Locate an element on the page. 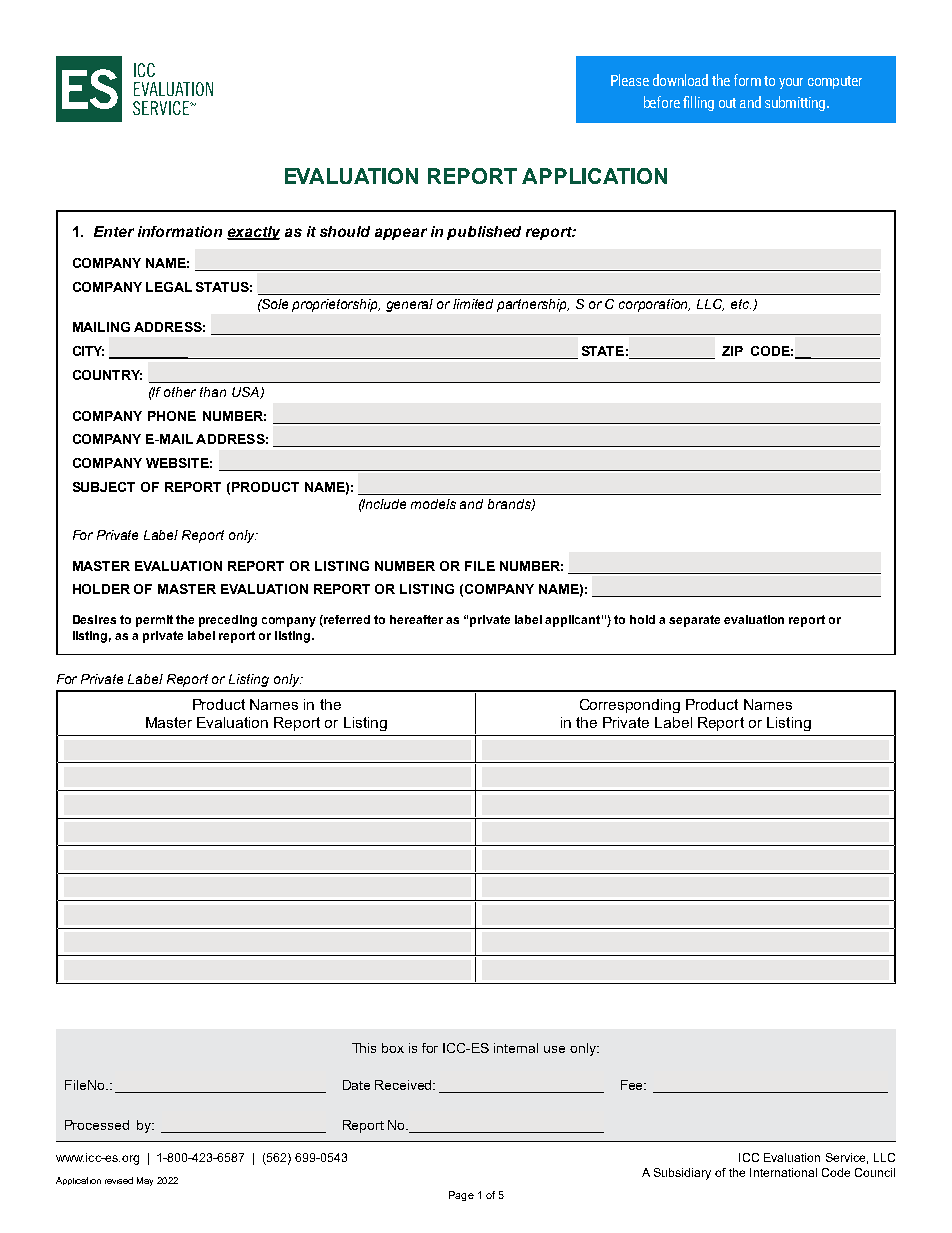 The image size is (952, 1233). Please is located at coordinates (630, 80).
